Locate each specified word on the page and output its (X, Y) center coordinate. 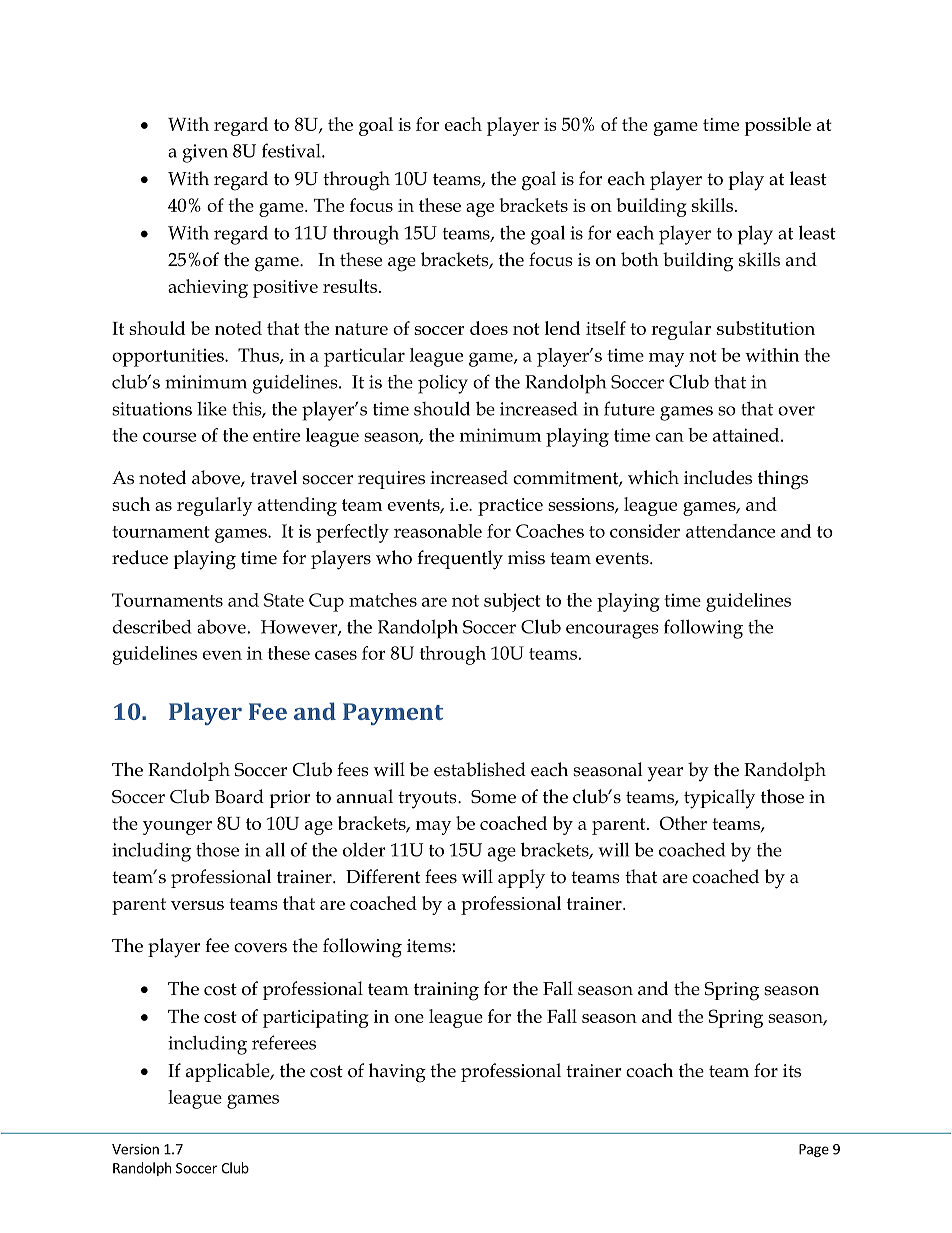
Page (814, 1150)
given (205, 153)
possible (778, 126)
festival (292, 150)
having (397, 1073)
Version (135, 1149)
